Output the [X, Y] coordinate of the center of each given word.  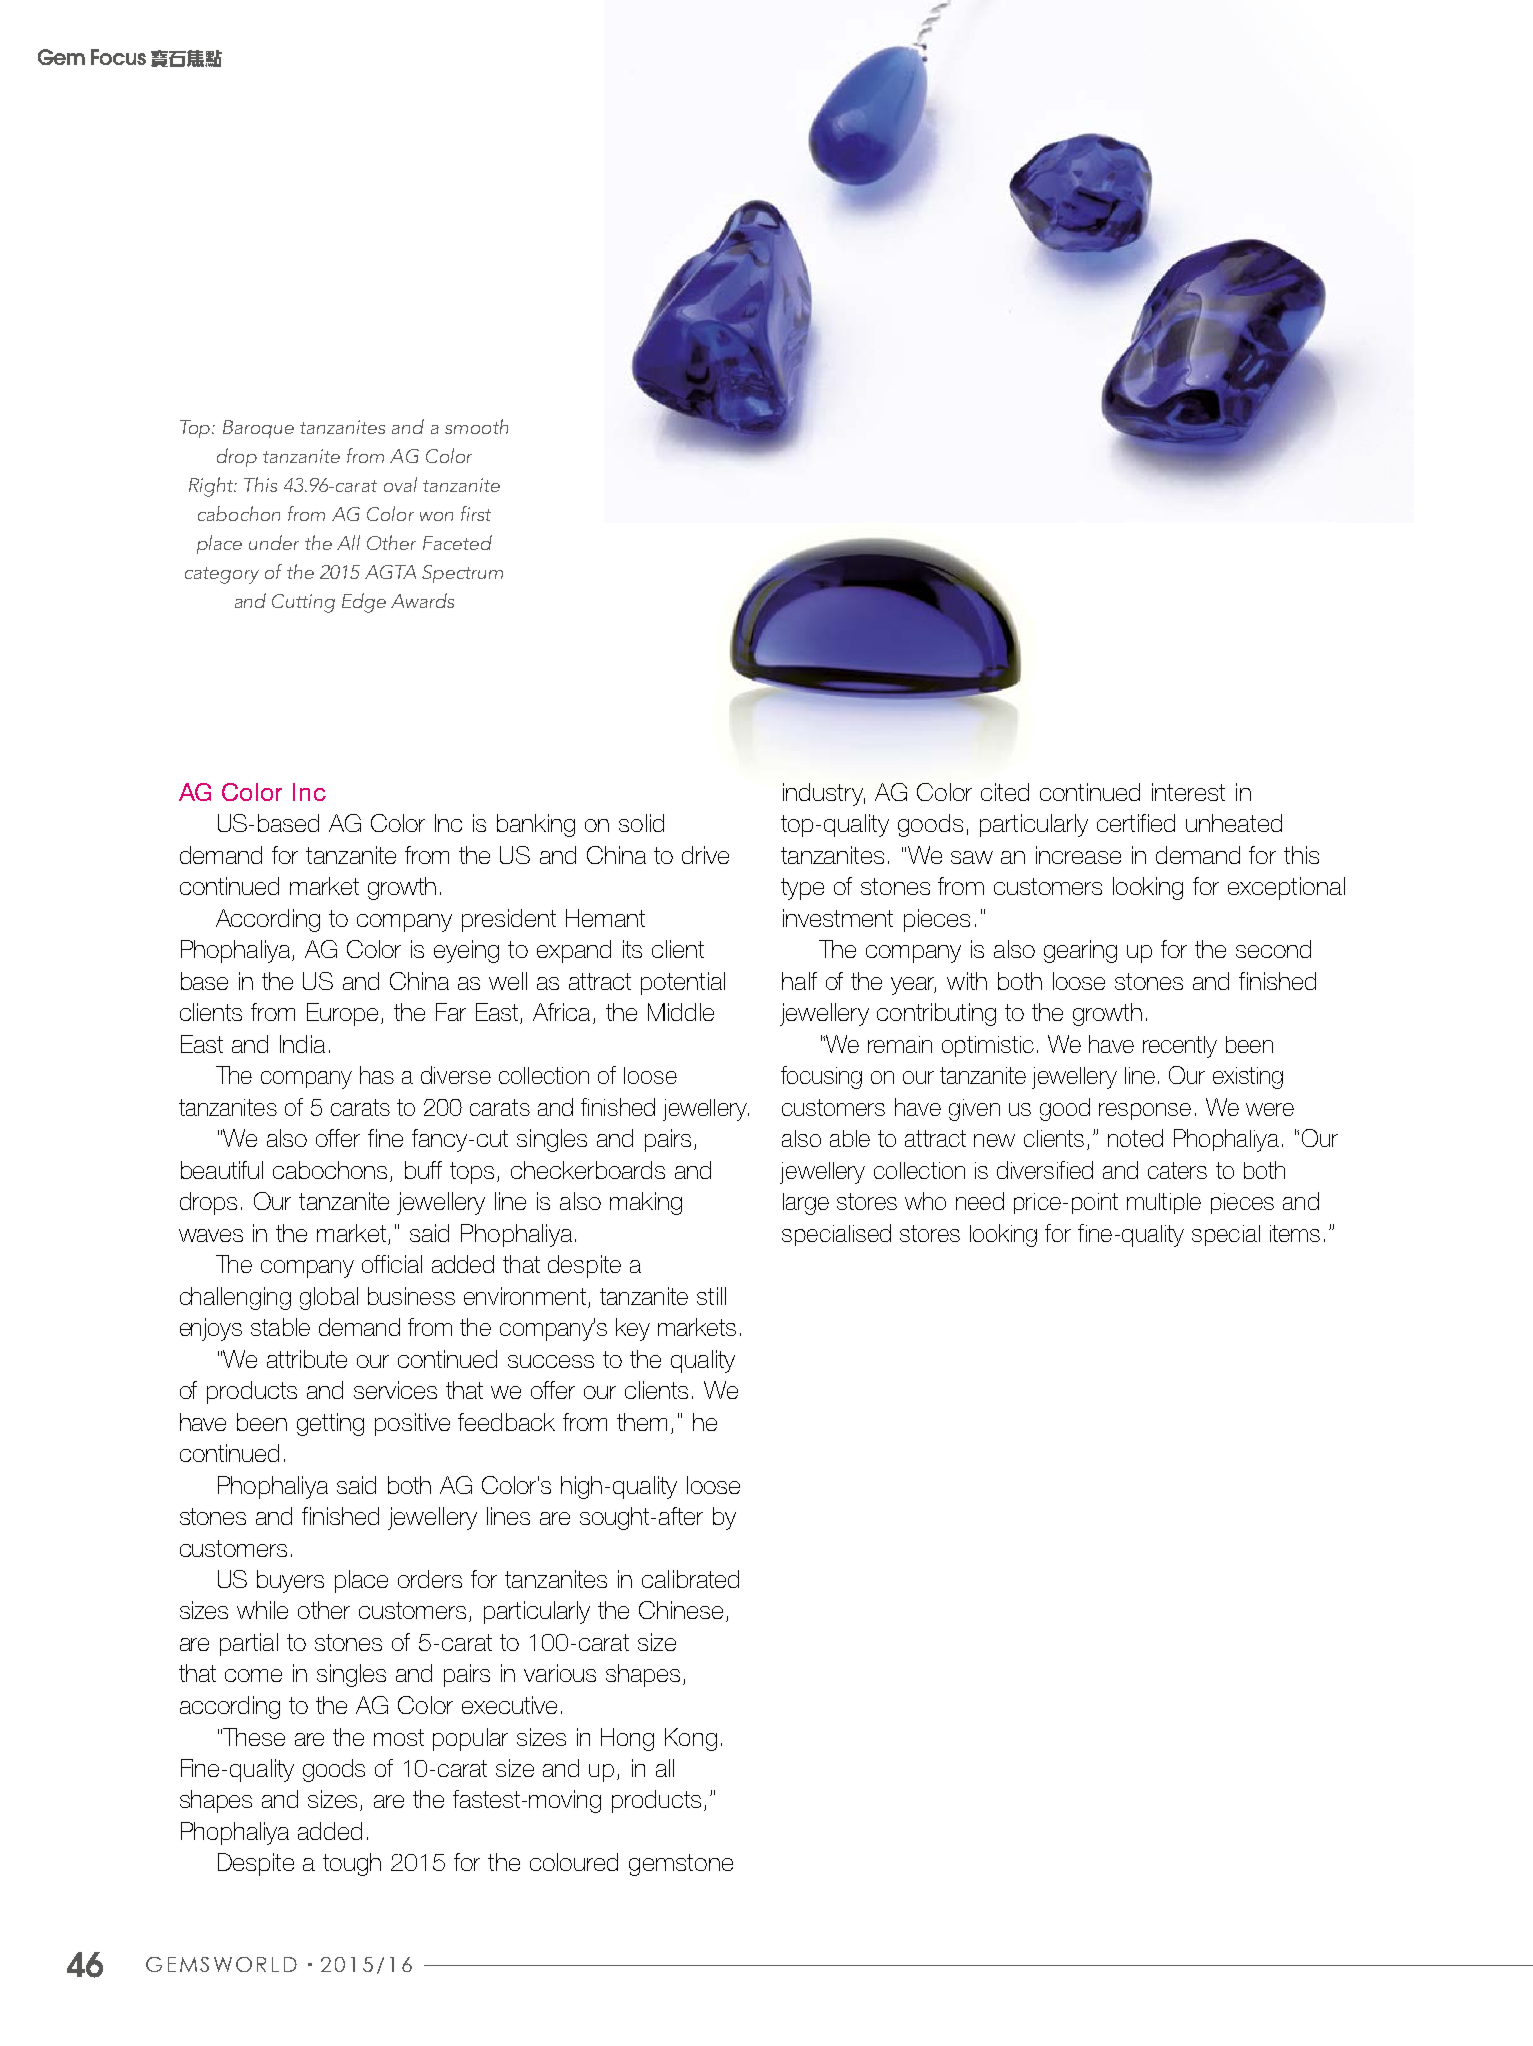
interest [1188, 792]
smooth [476, 426]
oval [400, 484]
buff [423, 1170]
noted [1135, 1138]
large [806, 1204]
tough [352, 1864]
